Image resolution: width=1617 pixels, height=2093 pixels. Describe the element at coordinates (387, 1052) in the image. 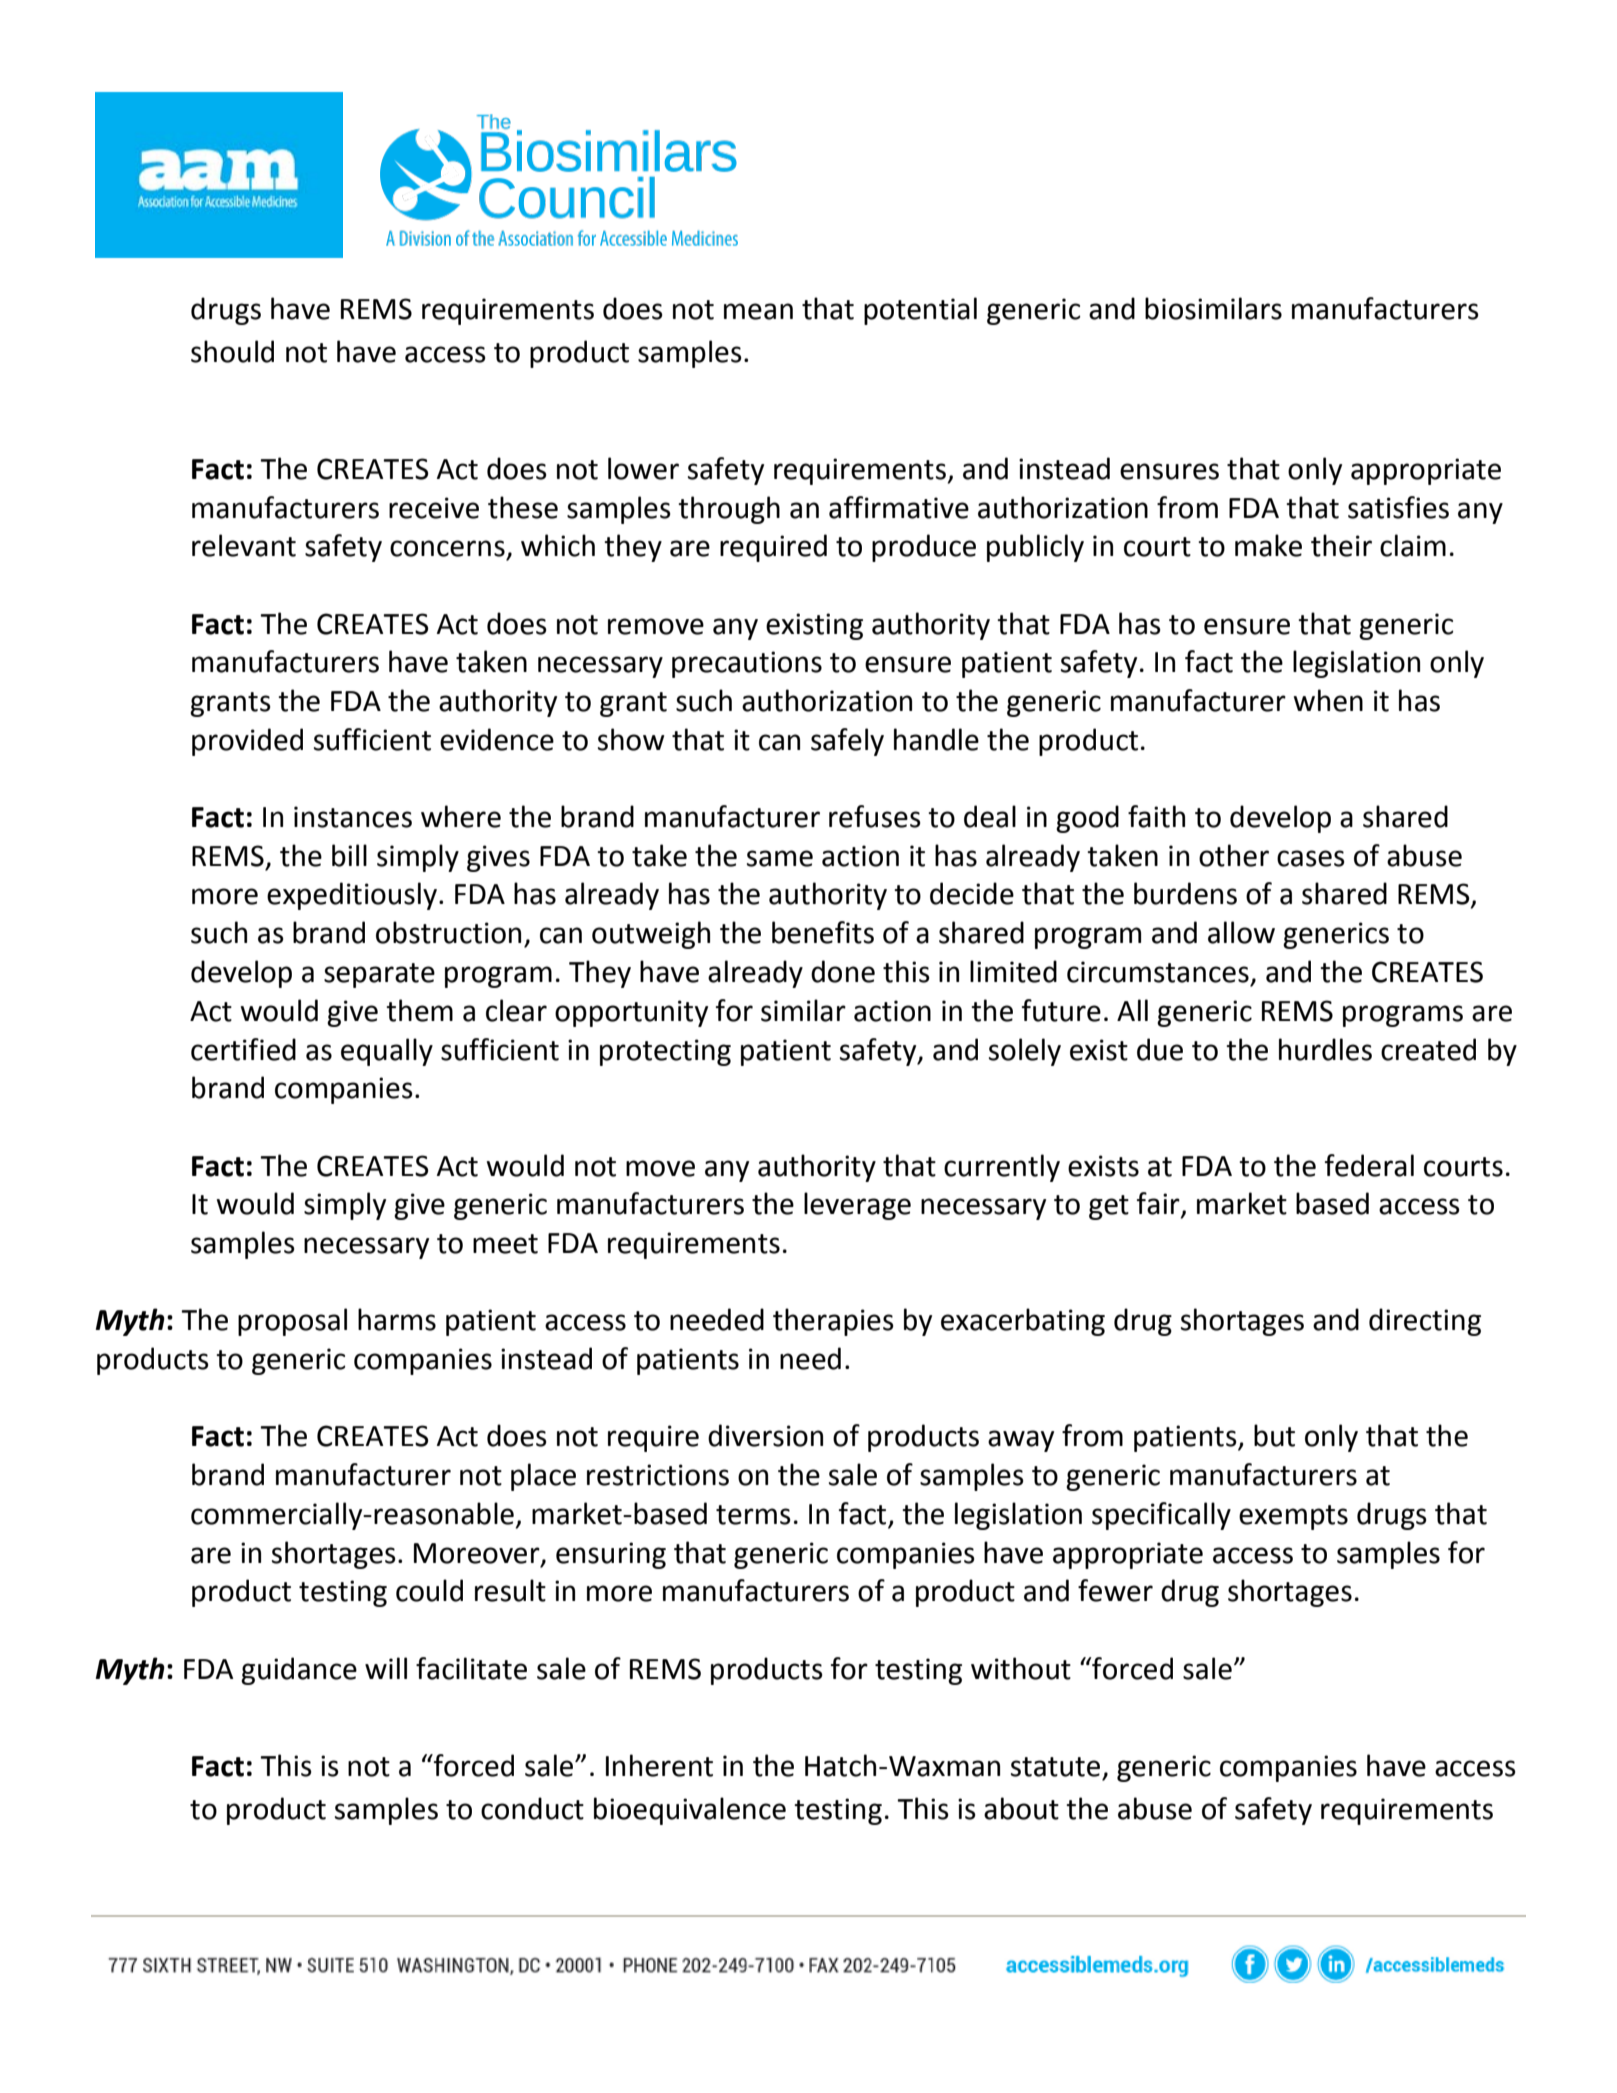

I see `equally` at that location.
